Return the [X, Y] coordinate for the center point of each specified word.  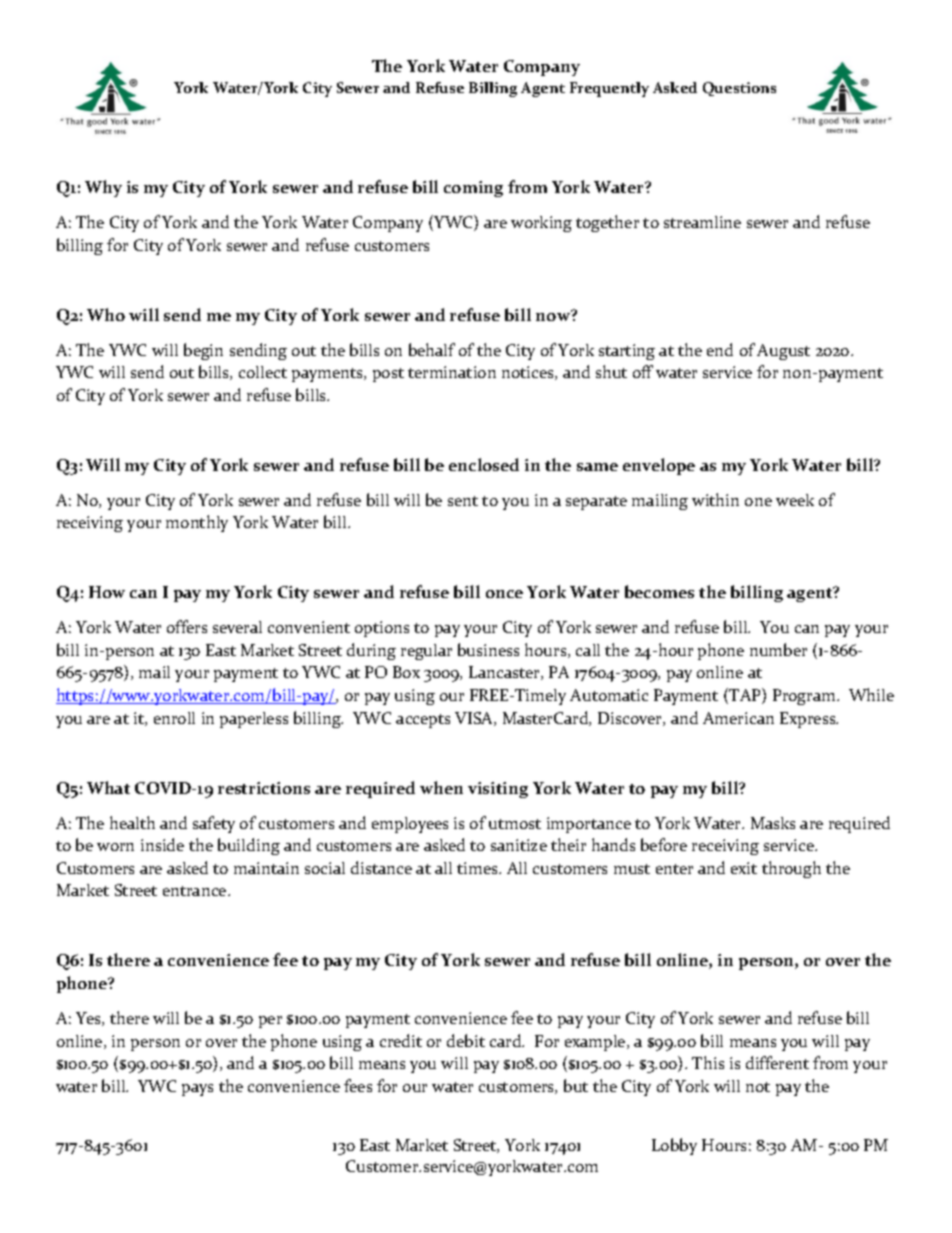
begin [203, 351]
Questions [739, 89]
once [504, 594]
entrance [196, 891]
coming [473, 189]
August [783, 352]
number [778, 649]
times [479, 868]
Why [103, 188]
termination [452, 372]
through [791, 869]
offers [187, 626]
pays [197, 1090]
